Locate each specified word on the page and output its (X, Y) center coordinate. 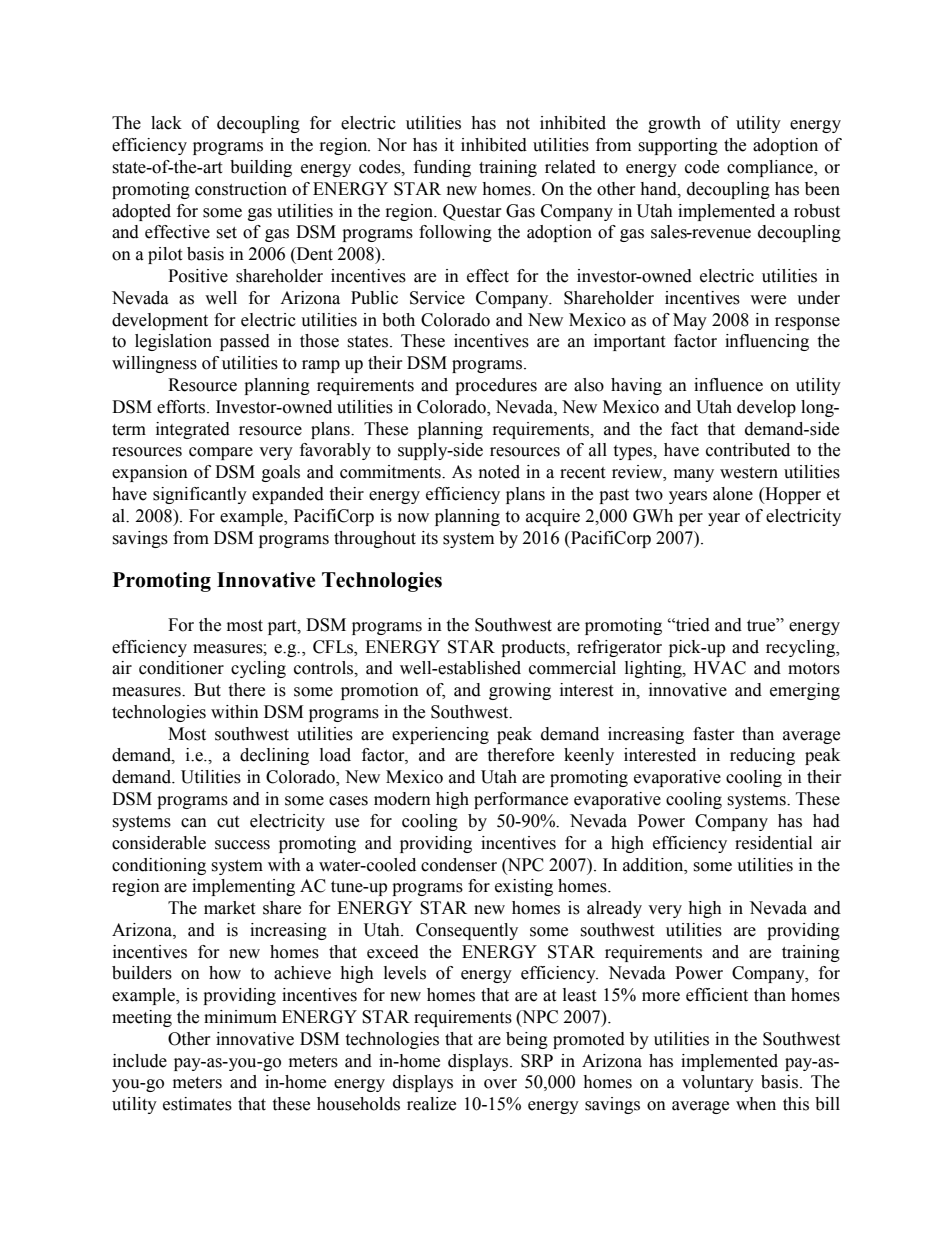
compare (221, 453)
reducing (762, 756)
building (261, 168)
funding (442, 168)
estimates (197, 1104)
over (500, 1084)
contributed (748, 450)
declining (274, 756)
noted (499, 472)
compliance (771, 168)
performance (521, 800)
